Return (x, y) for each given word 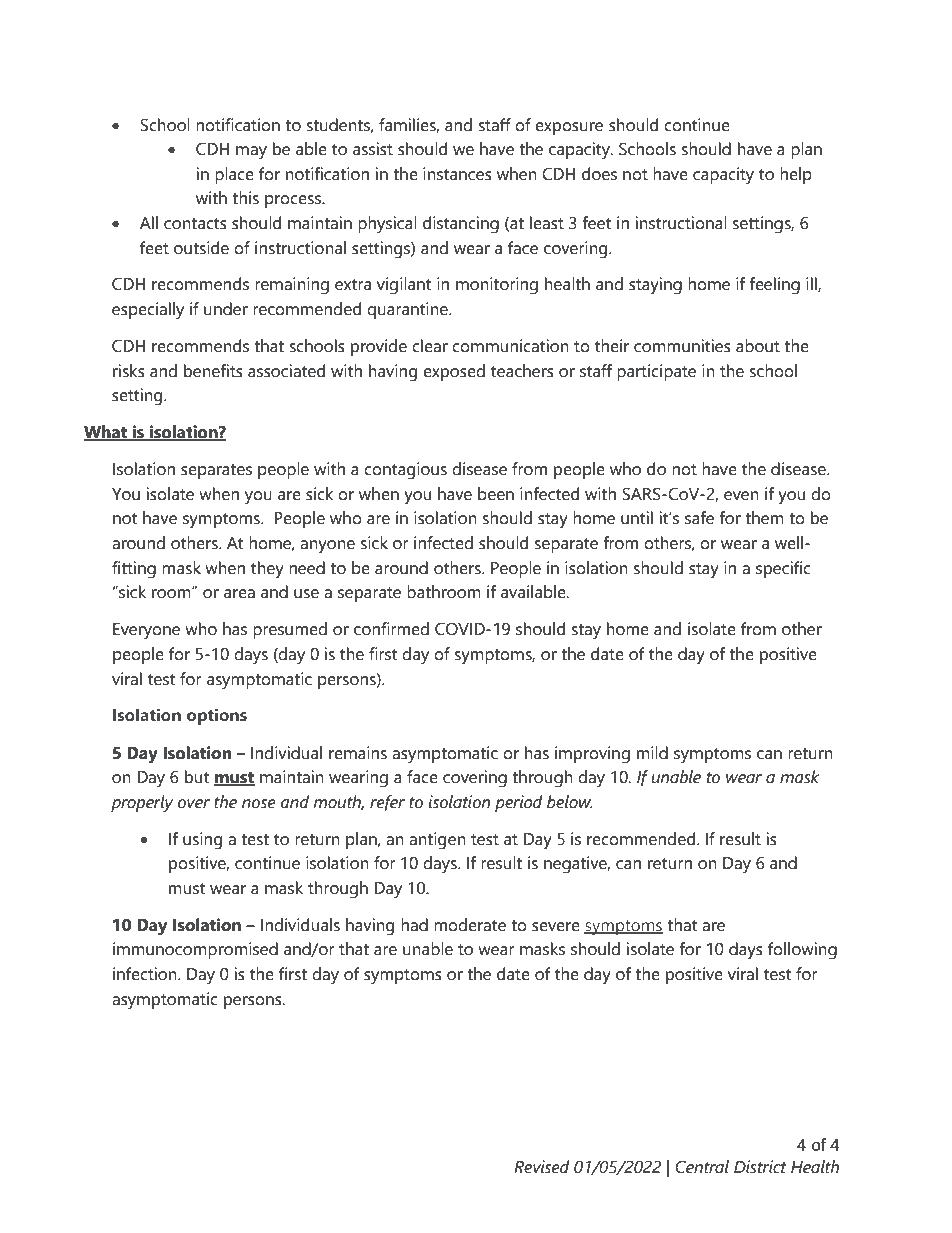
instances (457, 174)
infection (146, 974)
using (202, 841)
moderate (470, 925)
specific (783, 569)
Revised (541, 1167)
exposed (454, 372)
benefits (213, 371)
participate (656, 372)
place (234, 175)
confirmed (391, 629)
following (802, 951)
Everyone (146, 631)
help (796, 175)
